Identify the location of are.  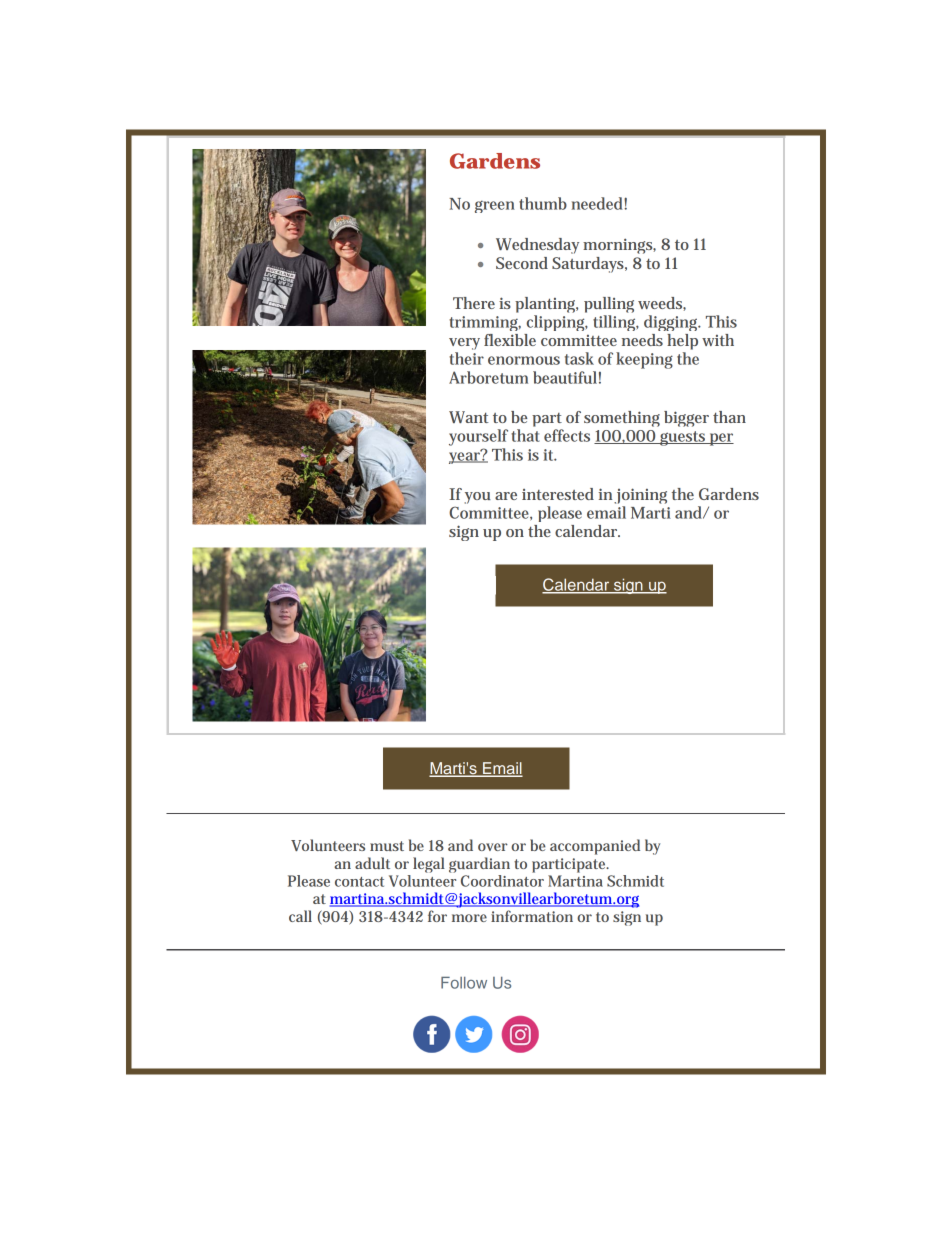
(506, 496).
